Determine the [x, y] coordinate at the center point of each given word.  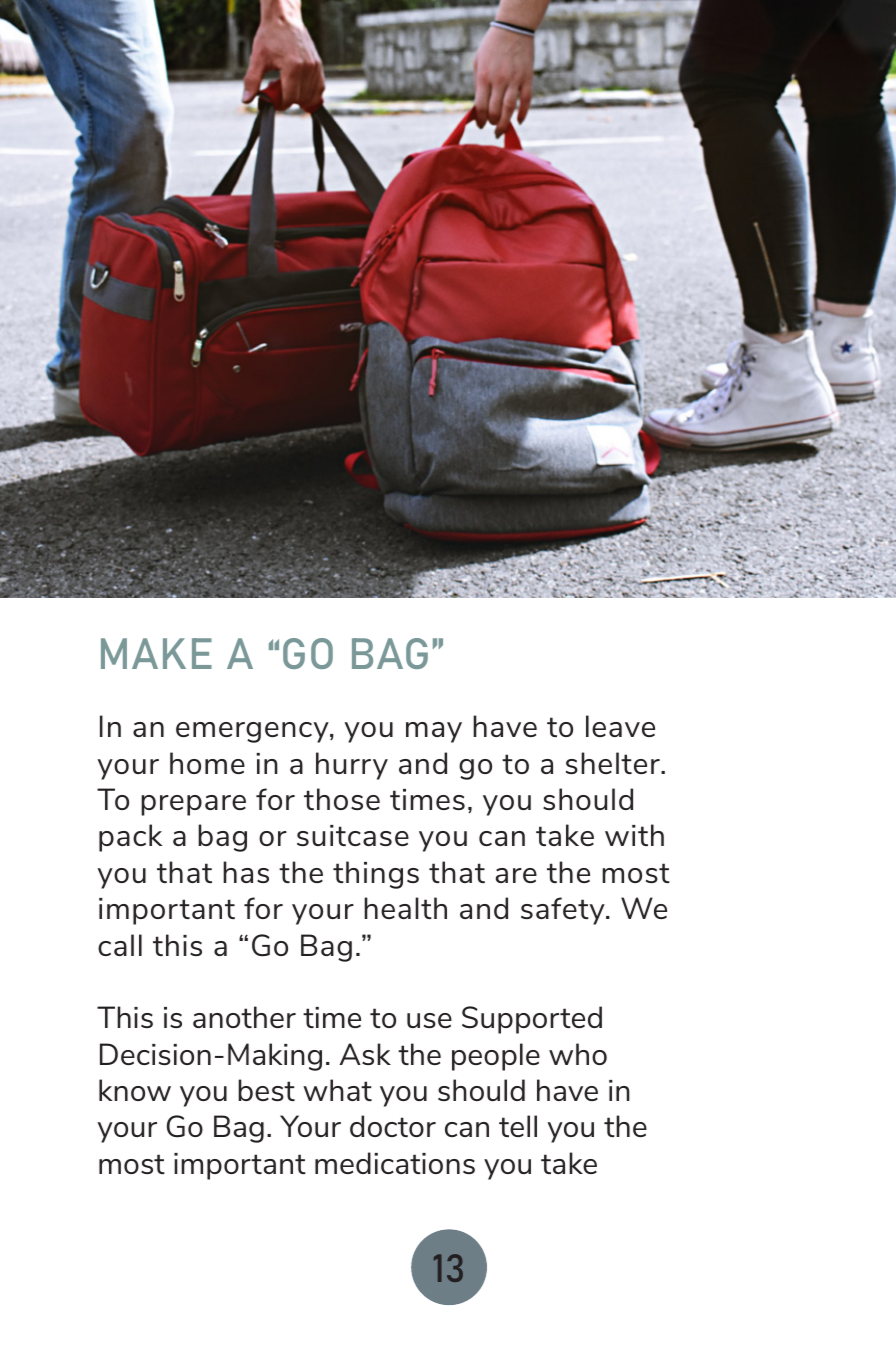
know [135, 1090]
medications [395, 1163]
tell [518, 1126]
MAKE [156, 653]
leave [620, 726]
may [434, 732]
